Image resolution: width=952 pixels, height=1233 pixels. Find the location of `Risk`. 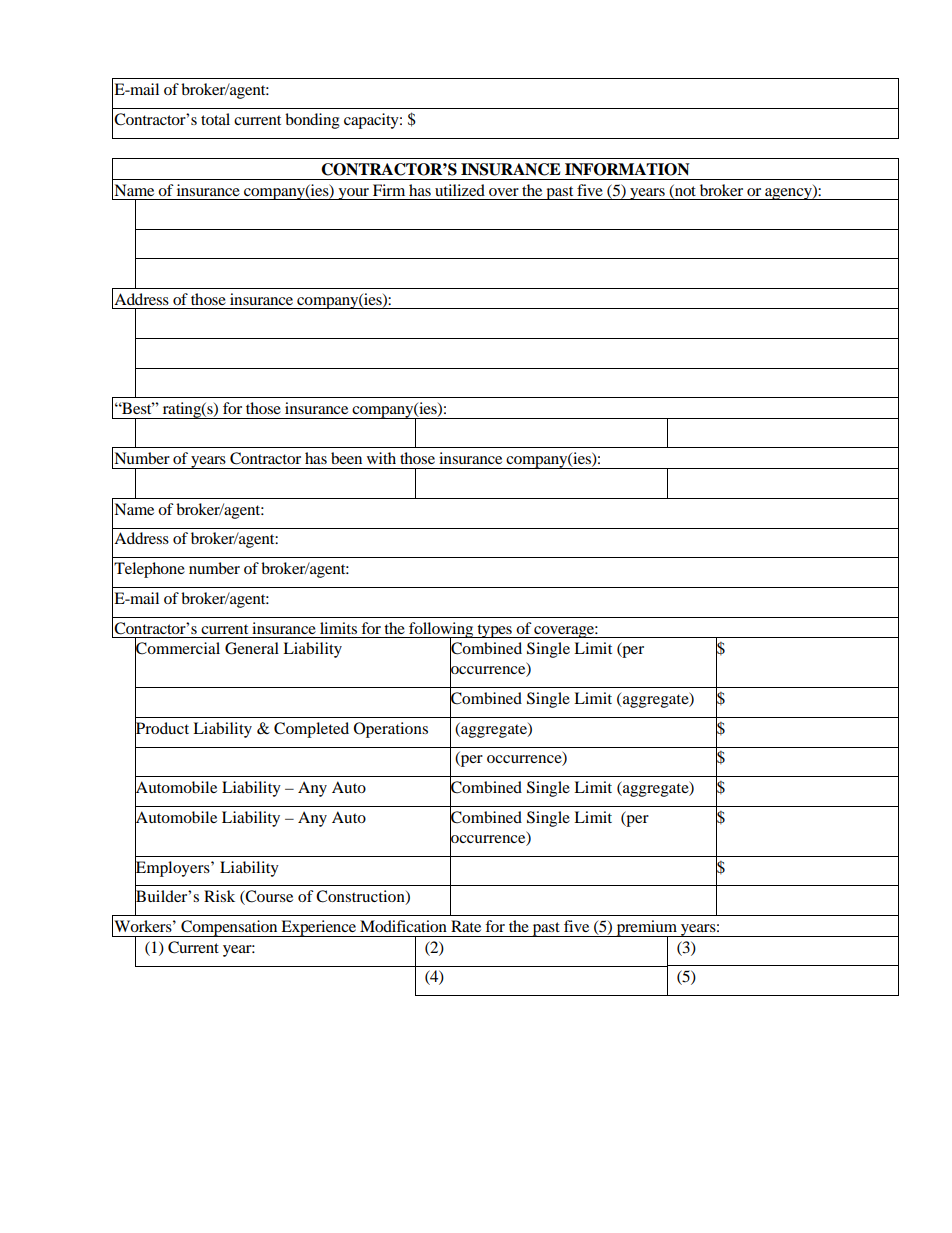

Risk is located at coordinates (219, 896).
